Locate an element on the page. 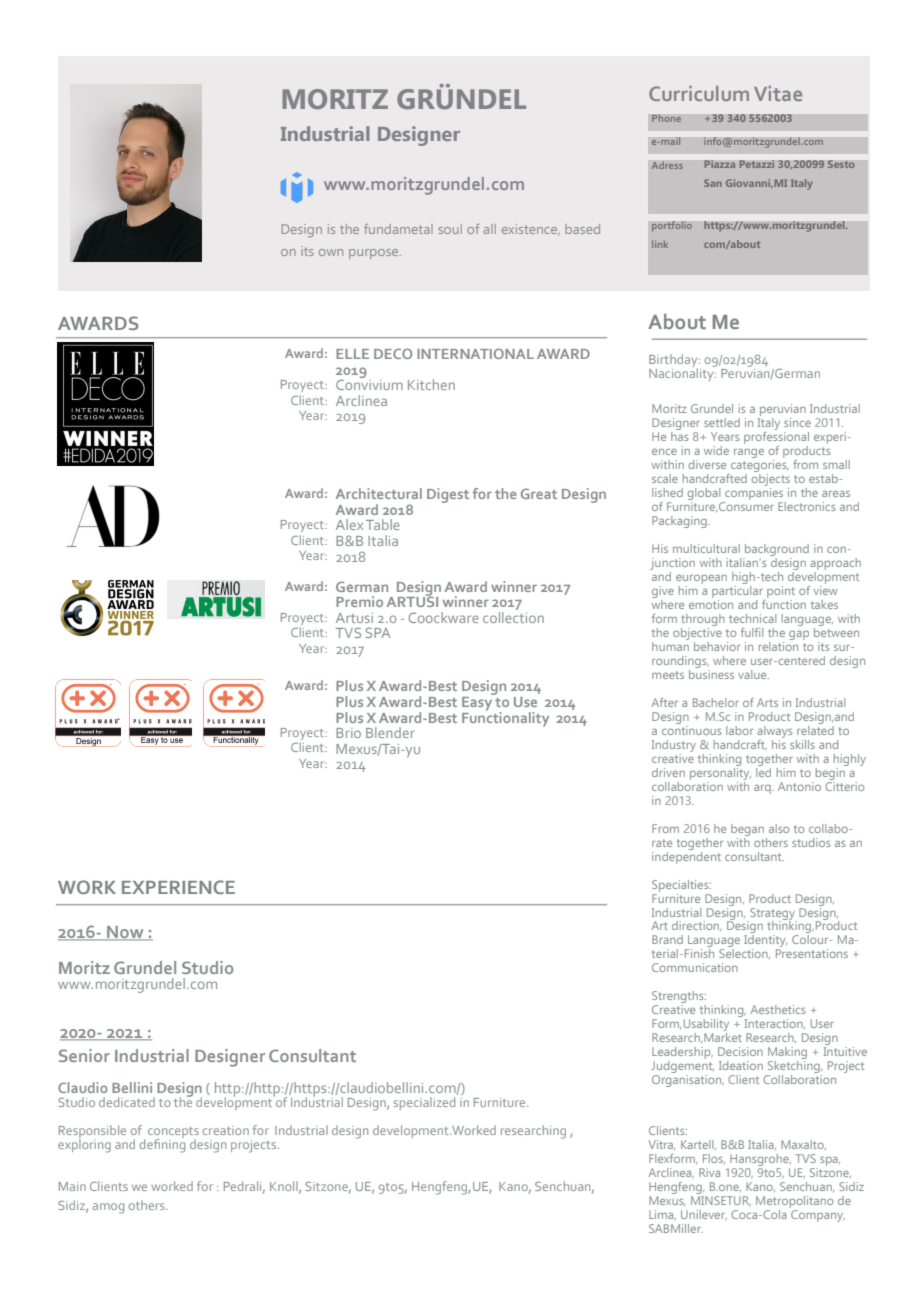 Image resolution: width=924 pixels, height=1308 pixels. Riva is located at coordinates (709, 1172).
